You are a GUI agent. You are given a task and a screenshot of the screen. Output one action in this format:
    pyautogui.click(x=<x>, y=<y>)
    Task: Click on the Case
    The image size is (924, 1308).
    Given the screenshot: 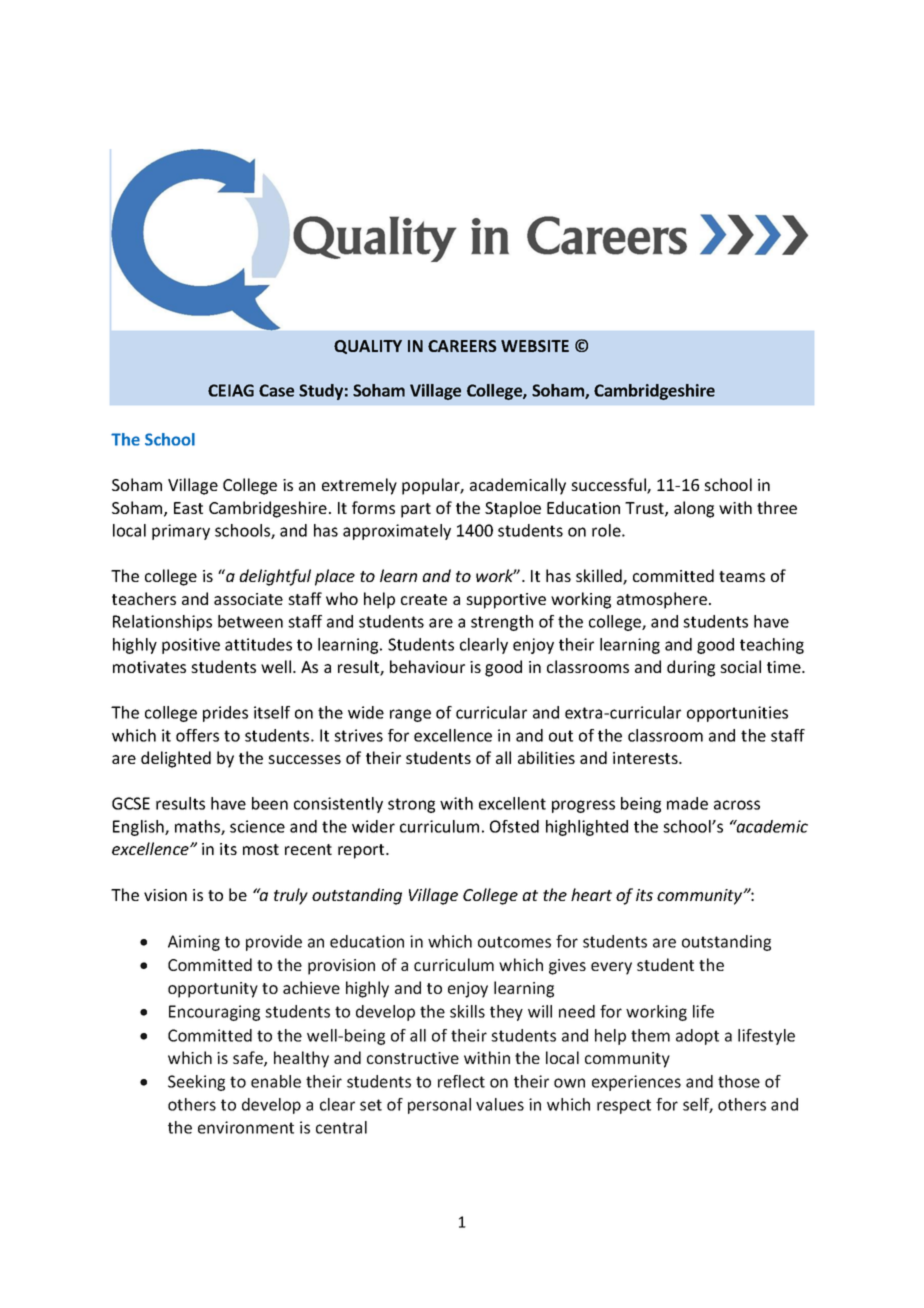 What is the action you would take?
    pyautogui.click(x=276, y=390)
